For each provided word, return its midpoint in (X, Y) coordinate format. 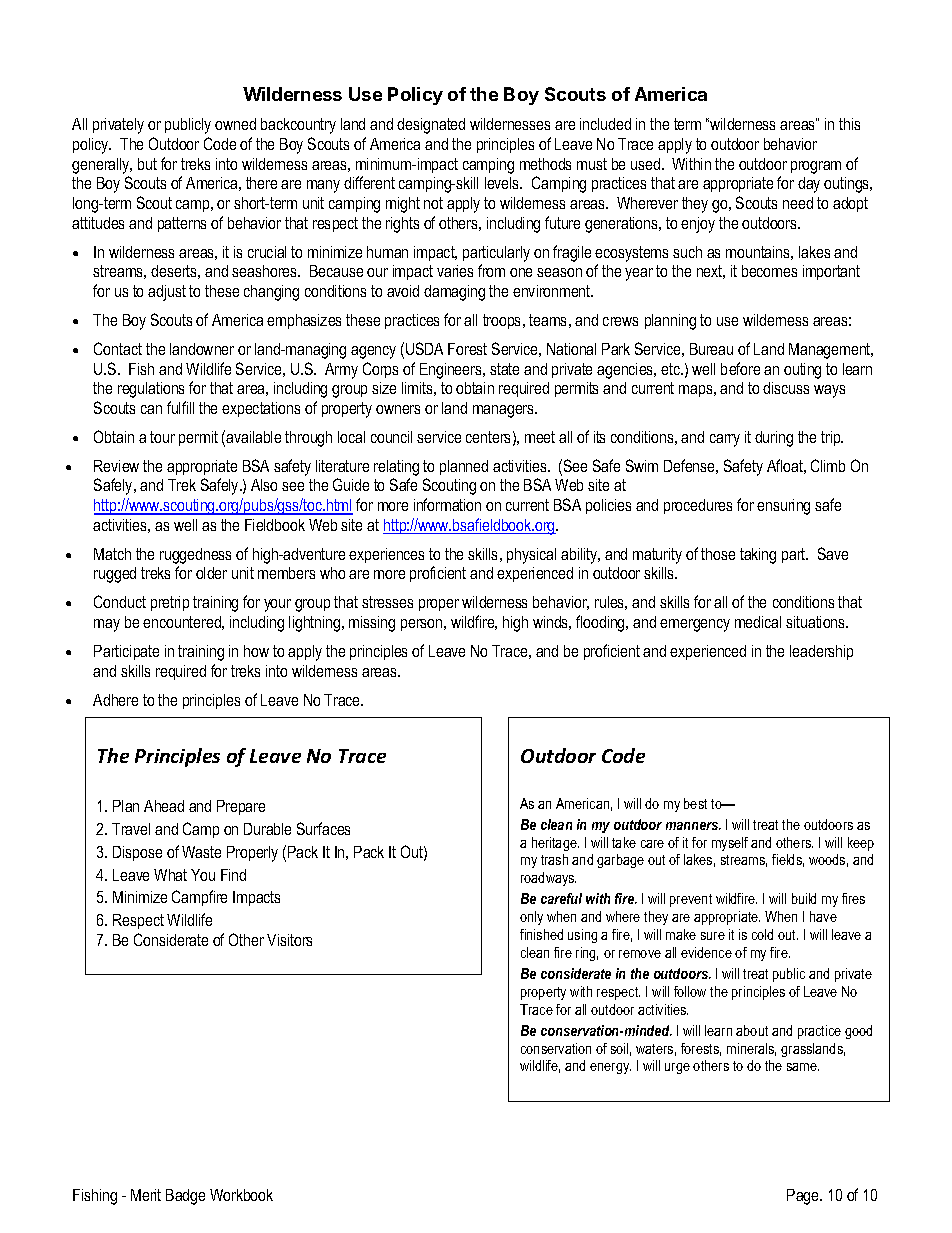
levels (503, 183)
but (147, 164)
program (816, 167)
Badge (185, 1197)
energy (610, 1068)
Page (804, 1197)
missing (372, 624)
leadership (821, 652)
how (256, 651)
